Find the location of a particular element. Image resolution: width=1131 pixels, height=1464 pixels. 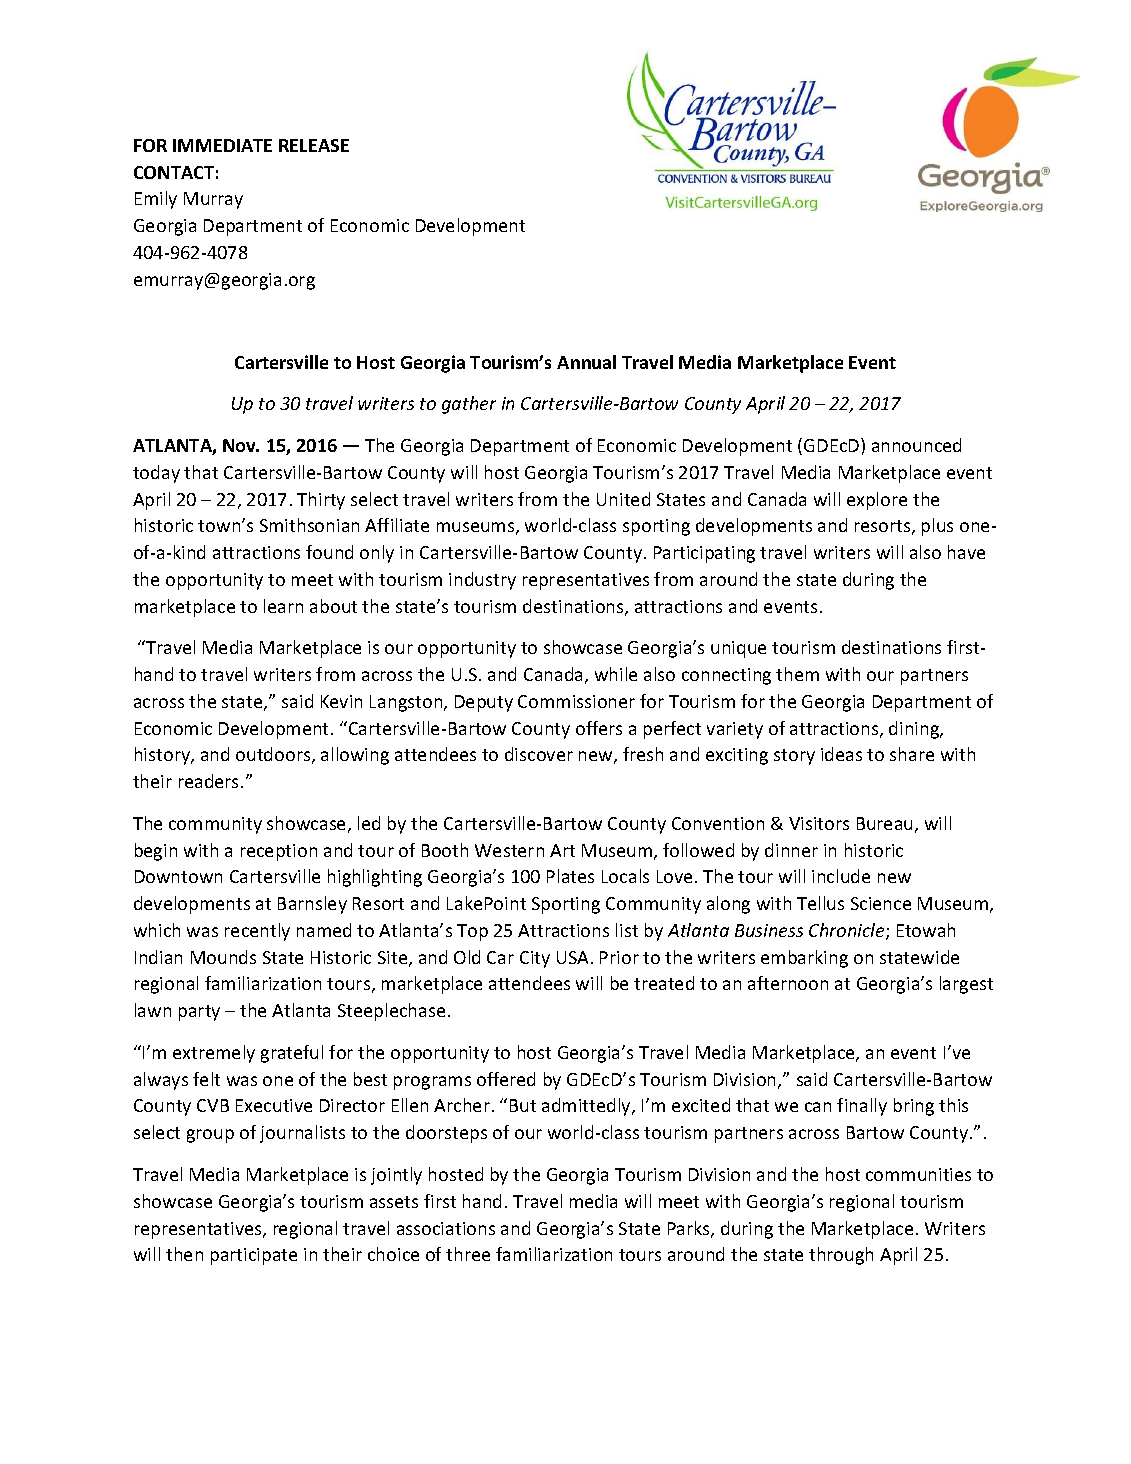

announced is located at coordinates (916, 445).
